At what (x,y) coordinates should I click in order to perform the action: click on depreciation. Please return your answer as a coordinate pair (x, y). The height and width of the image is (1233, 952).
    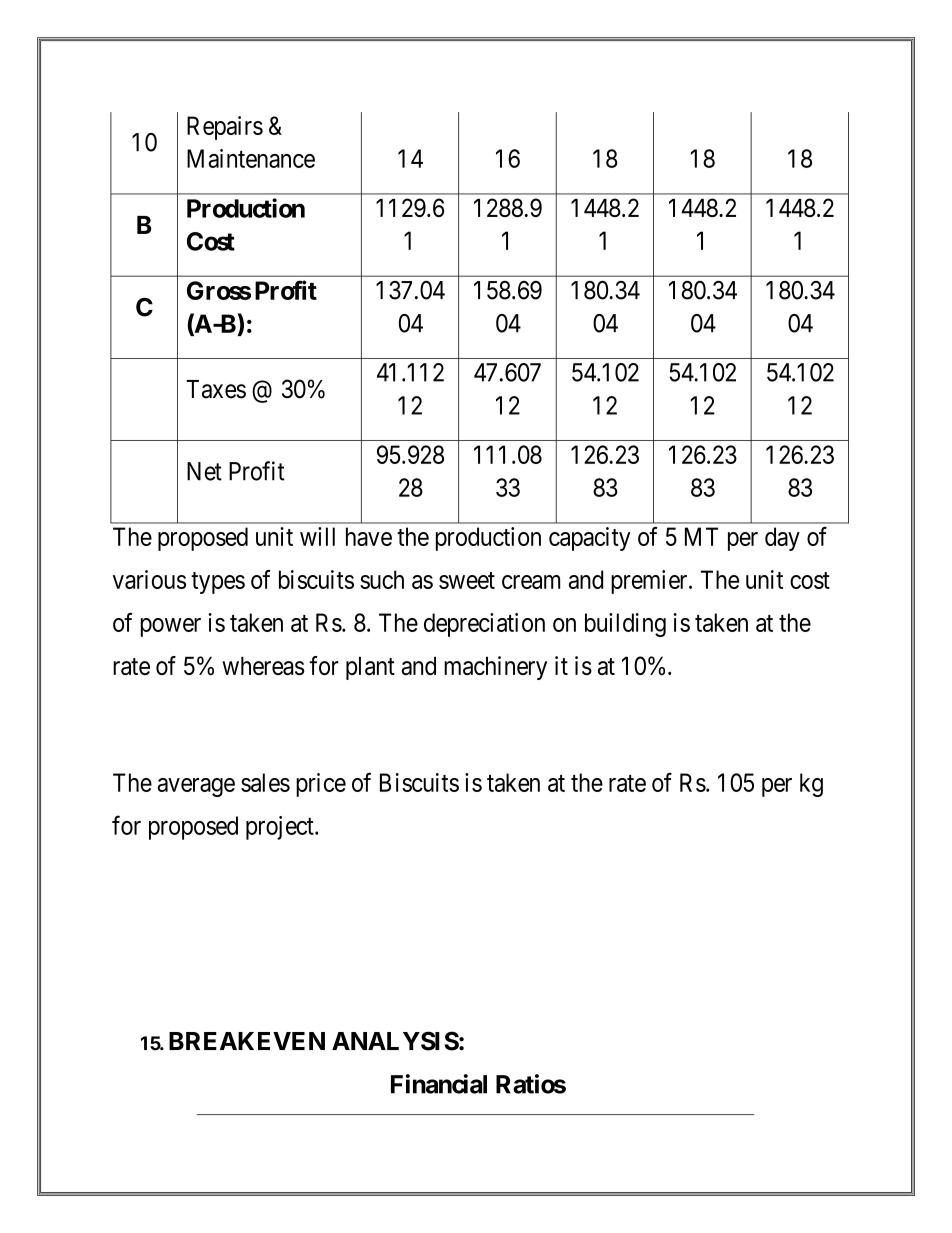
    Looking at the image, I should click on (484, 625).
